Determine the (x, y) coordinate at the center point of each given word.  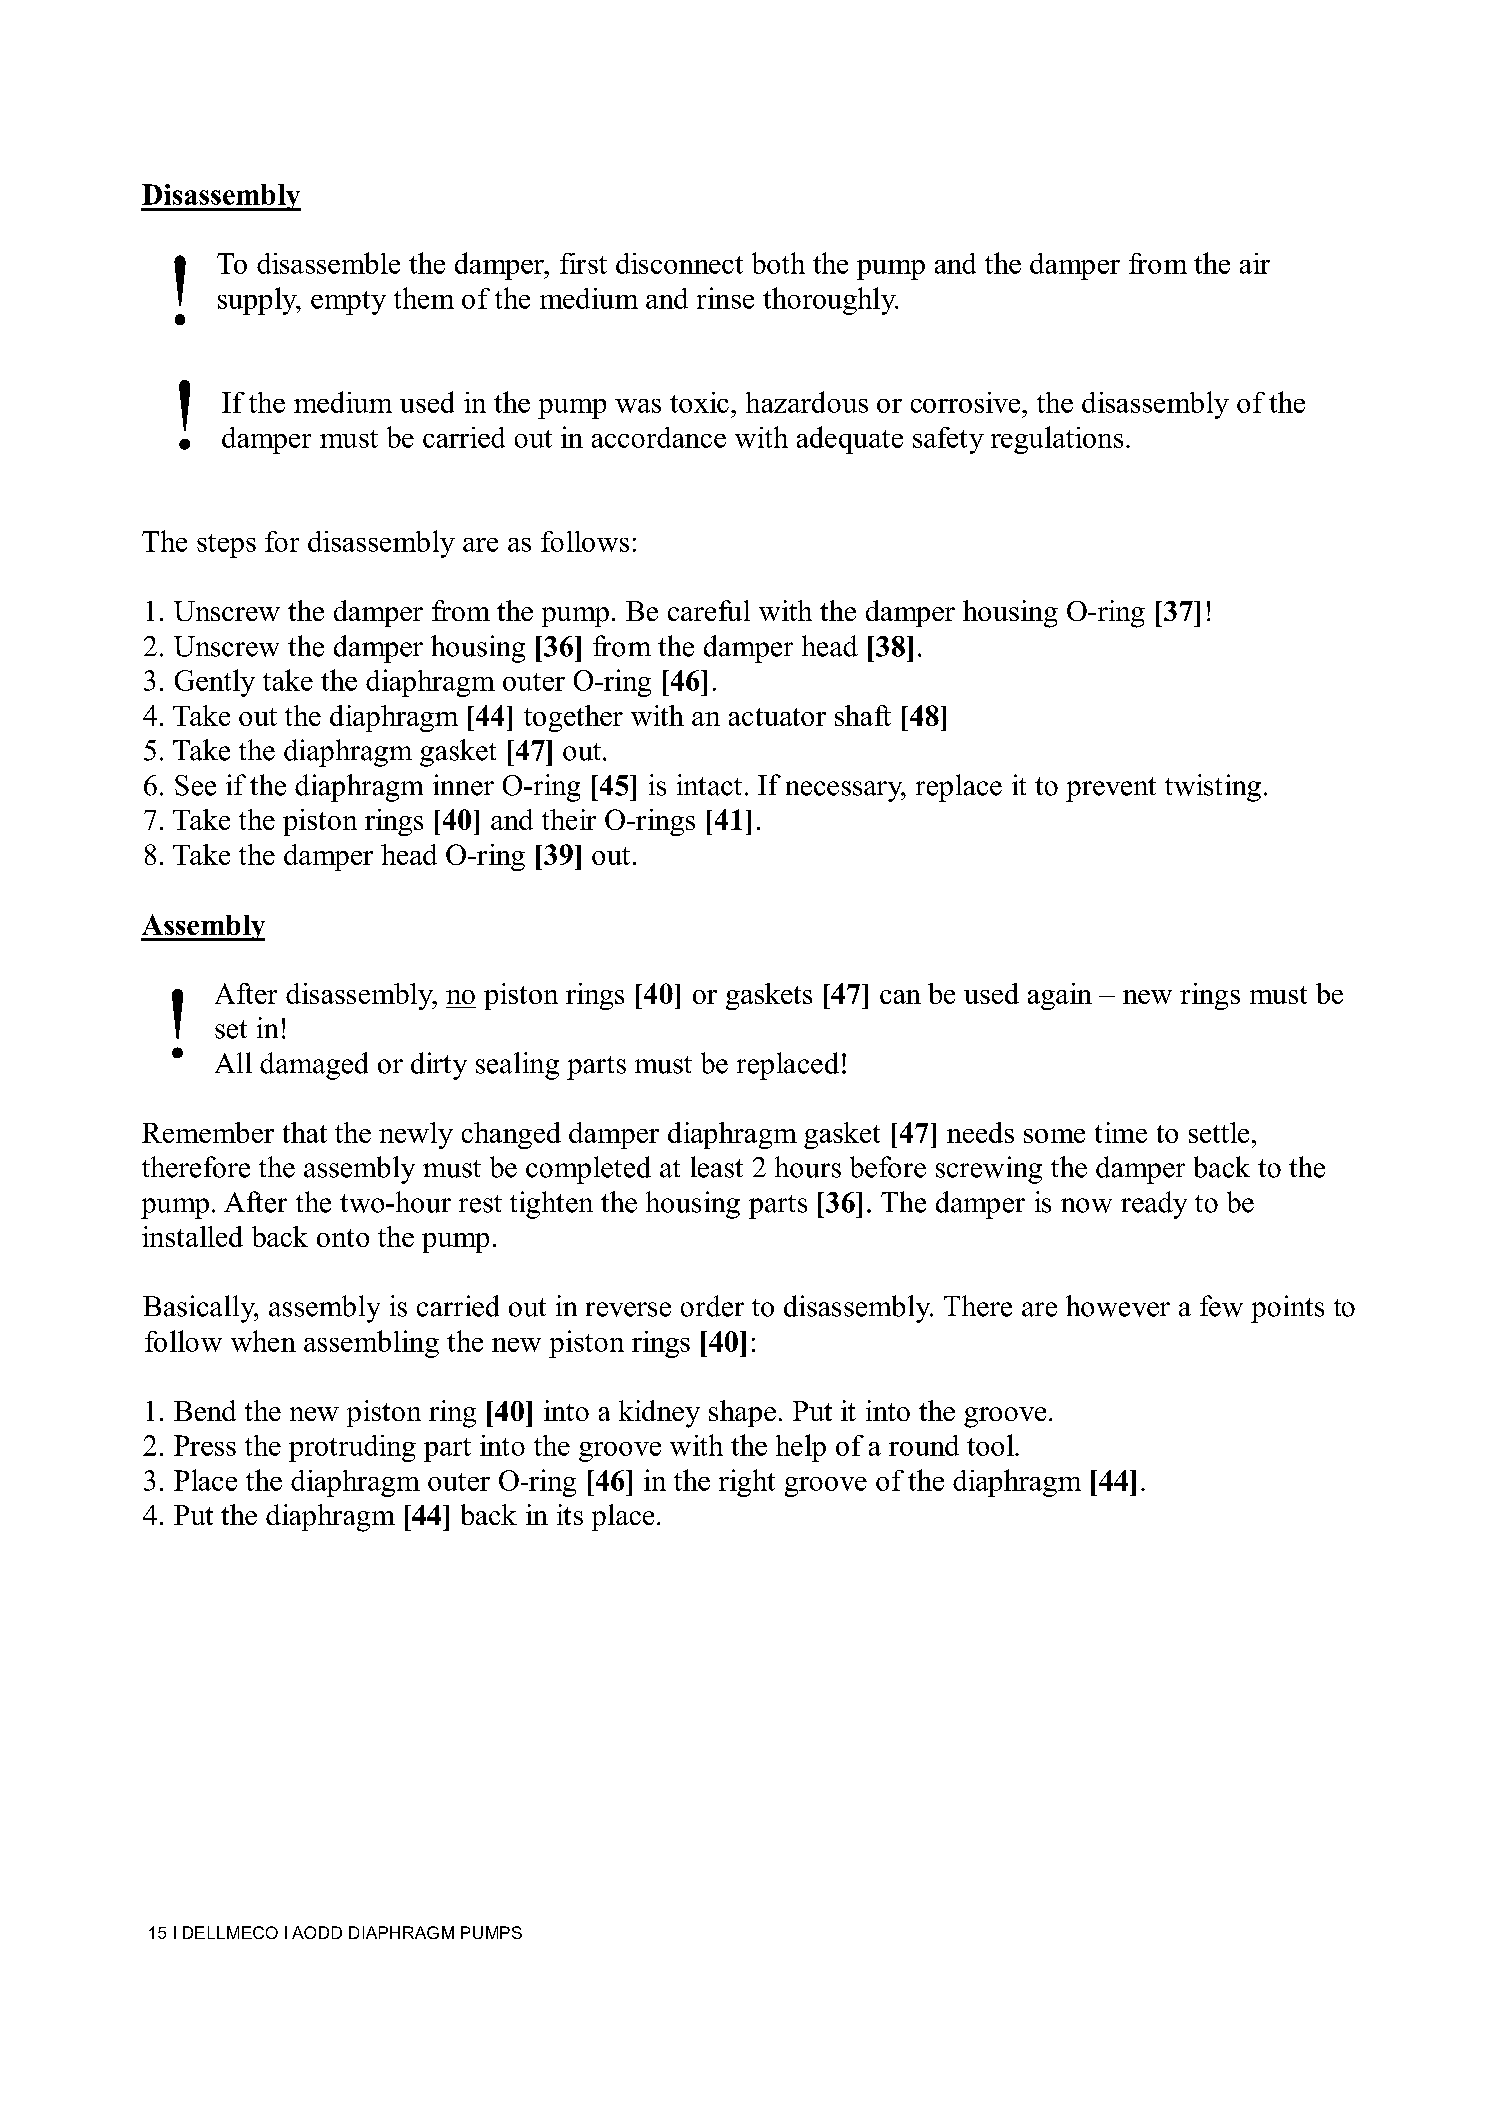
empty (348, 303)
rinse (725, 298)
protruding (352, 1448)
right (747, 1483)
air (1255, 263)
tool (991, 1445)
